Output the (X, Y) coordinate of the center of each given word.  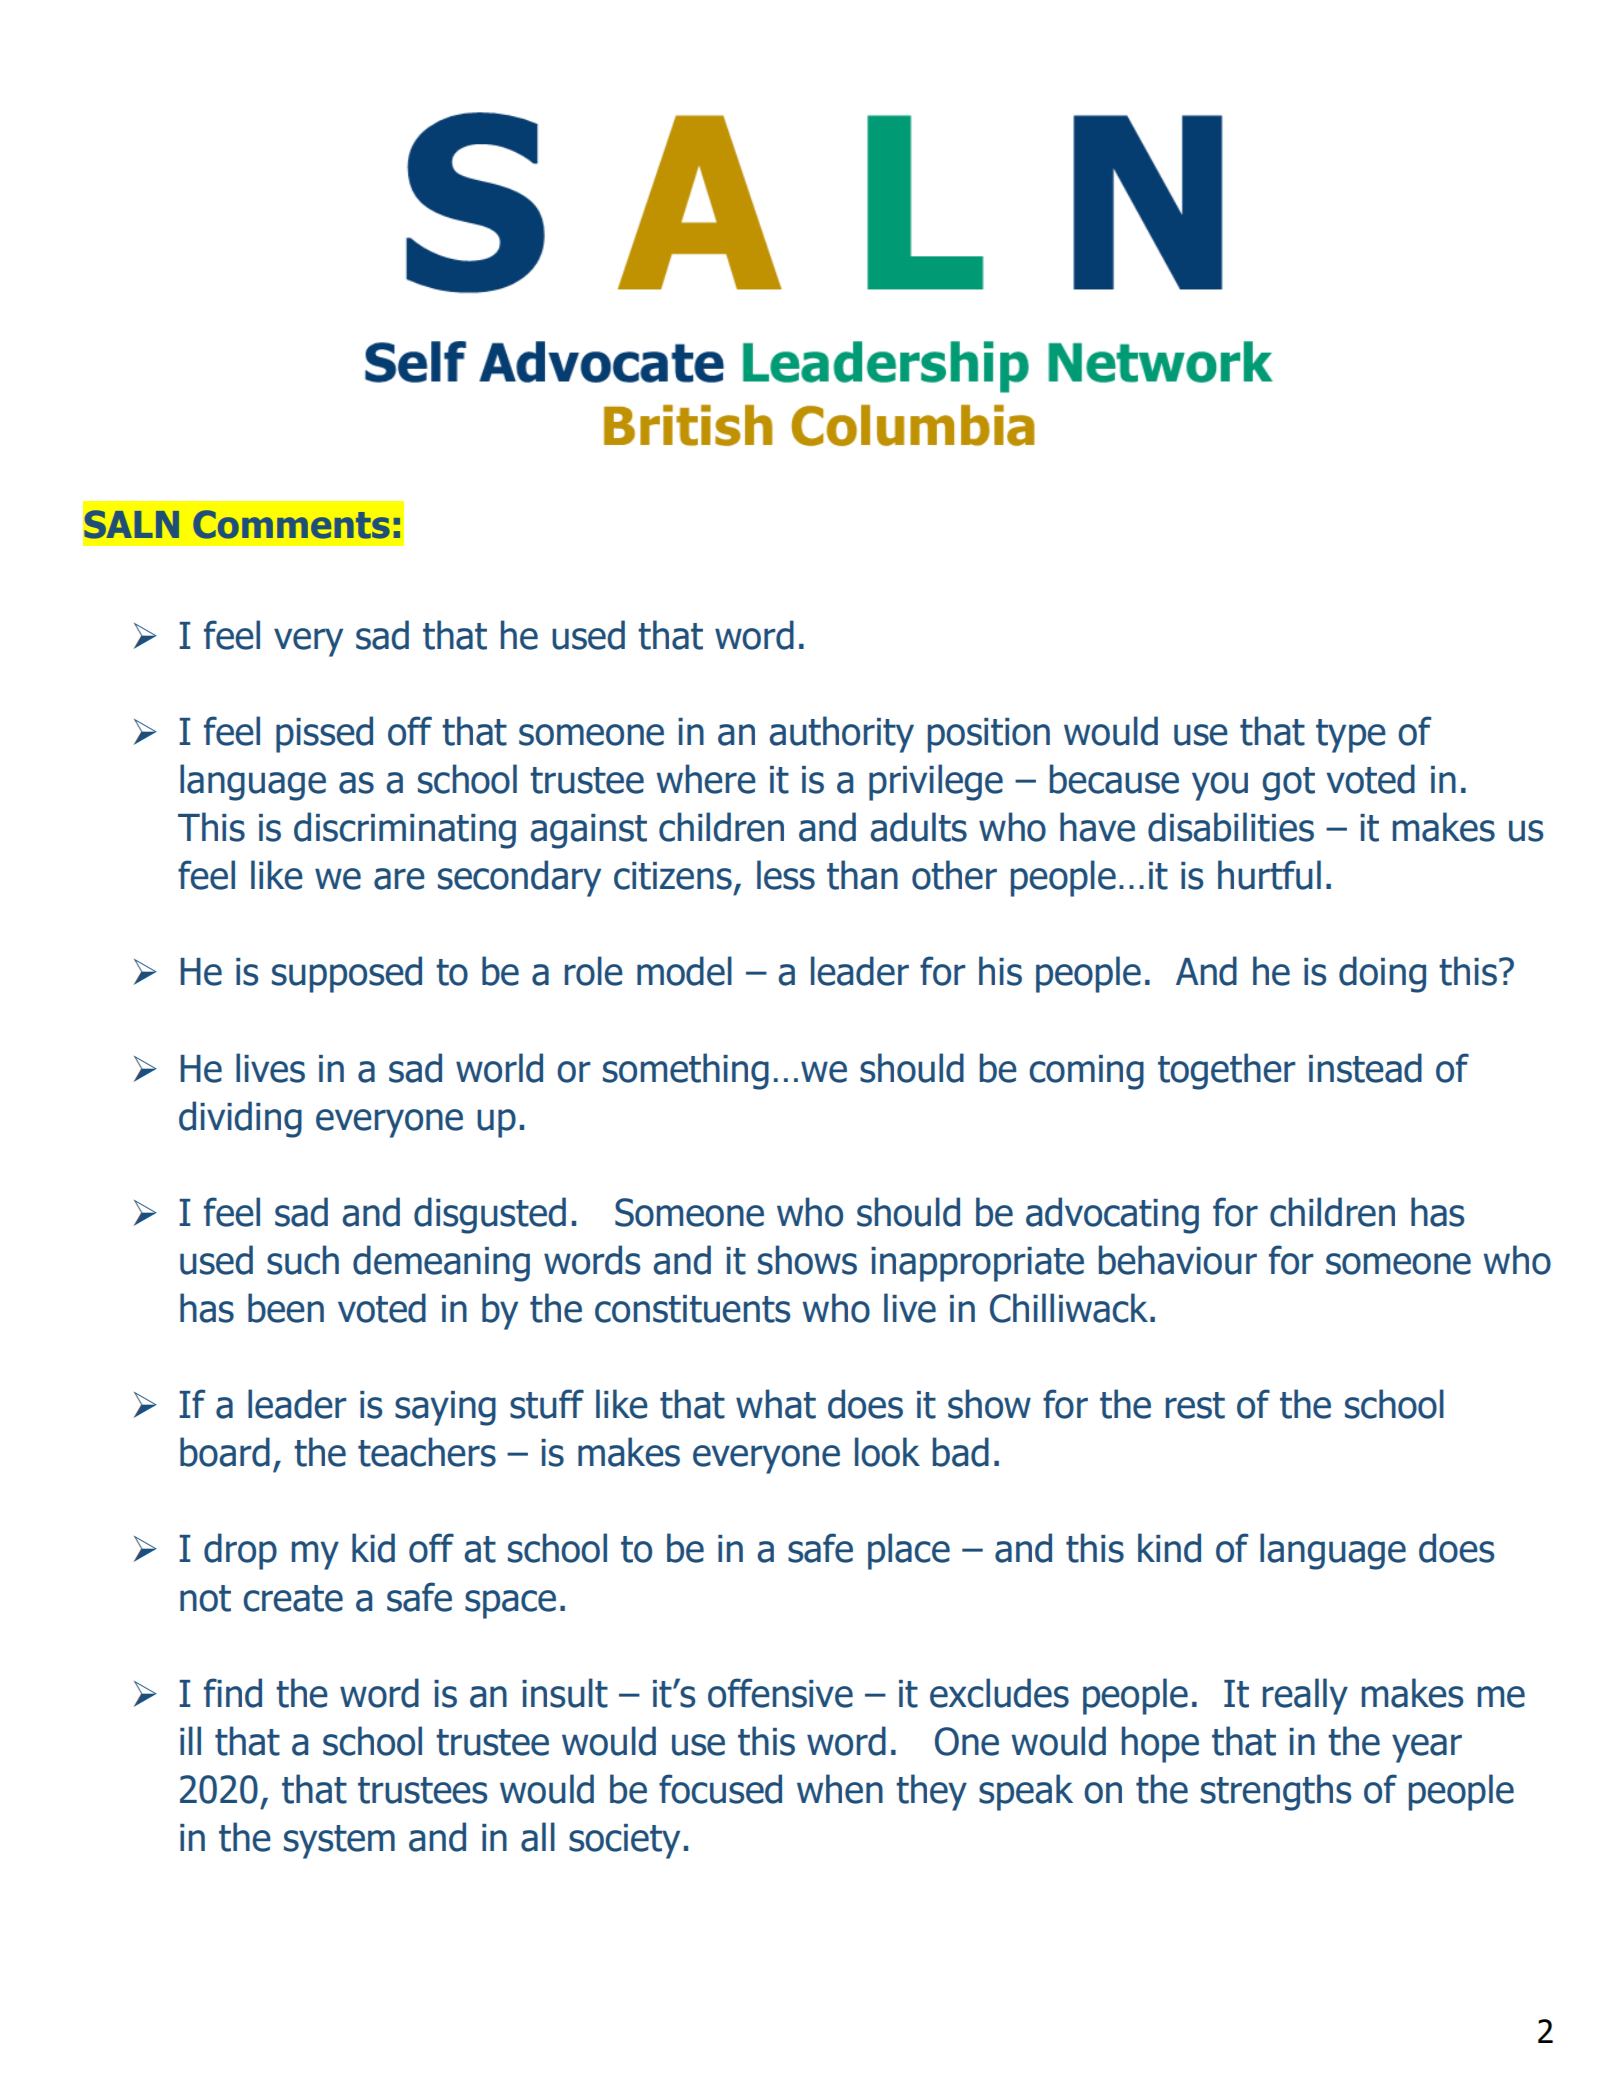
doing (1382, 974)
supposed (347, 974)
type (1351, 736)
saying (445, 1408)
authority (841, 734)
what (776, 1404)
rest (1195, 1405)
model (684, 971)
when (840, 1789)
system (339, 1842)
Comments (292, 524)
